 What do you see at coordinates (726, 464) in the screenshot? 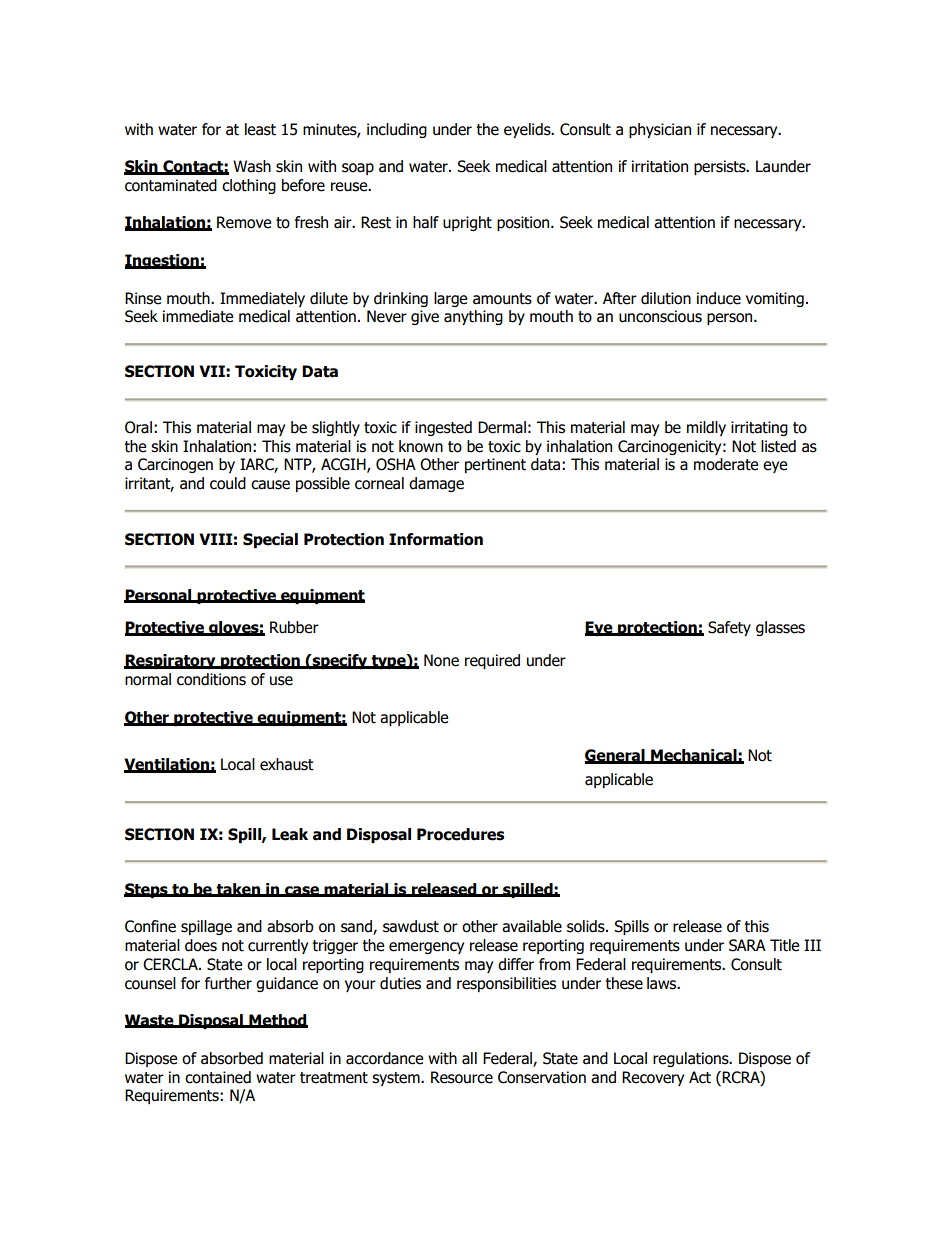
I see `moderate` at bounding box center [726, 464].
